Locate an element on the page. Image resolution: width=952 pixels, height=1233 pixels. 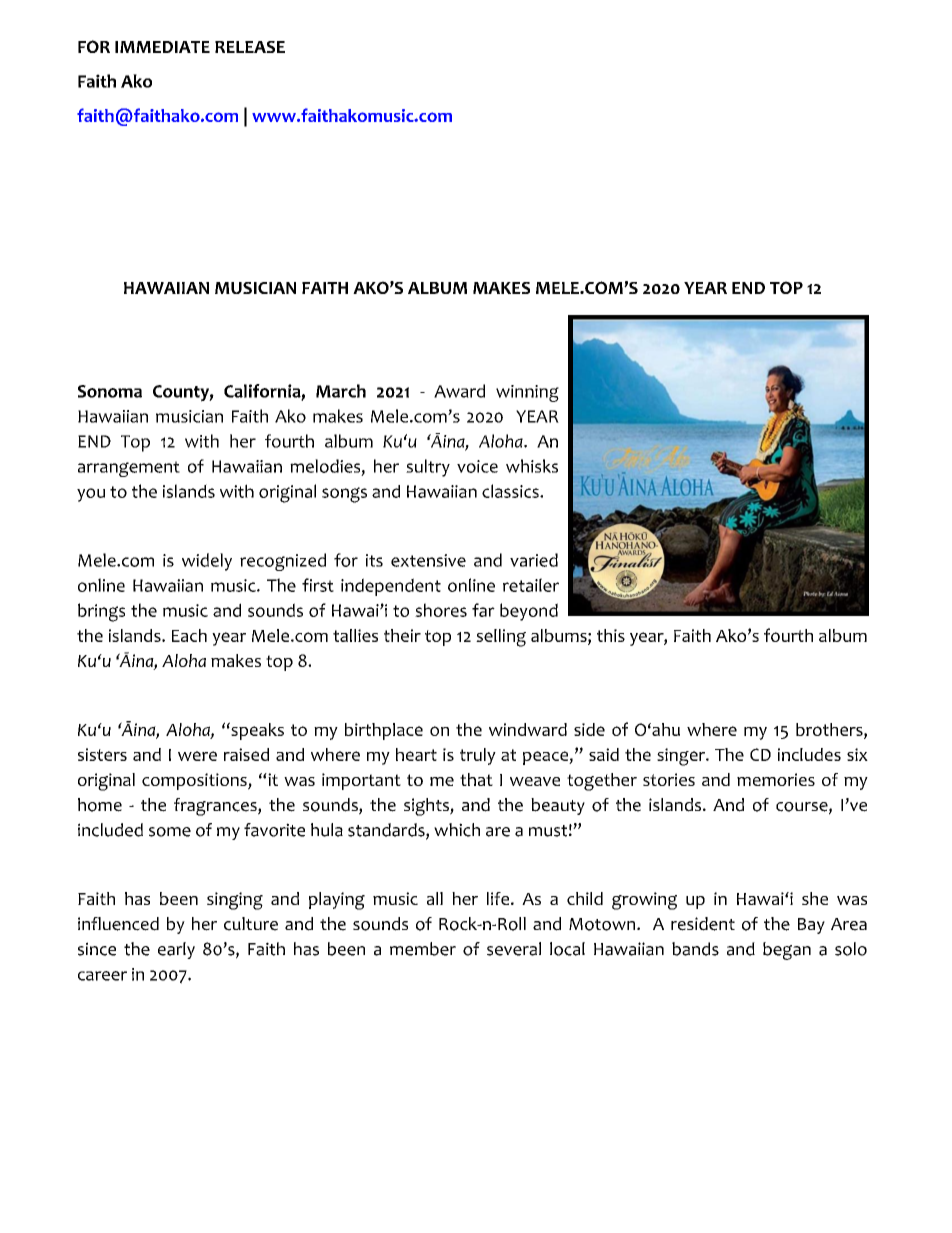
includes is located at coordinates (809, 754).
